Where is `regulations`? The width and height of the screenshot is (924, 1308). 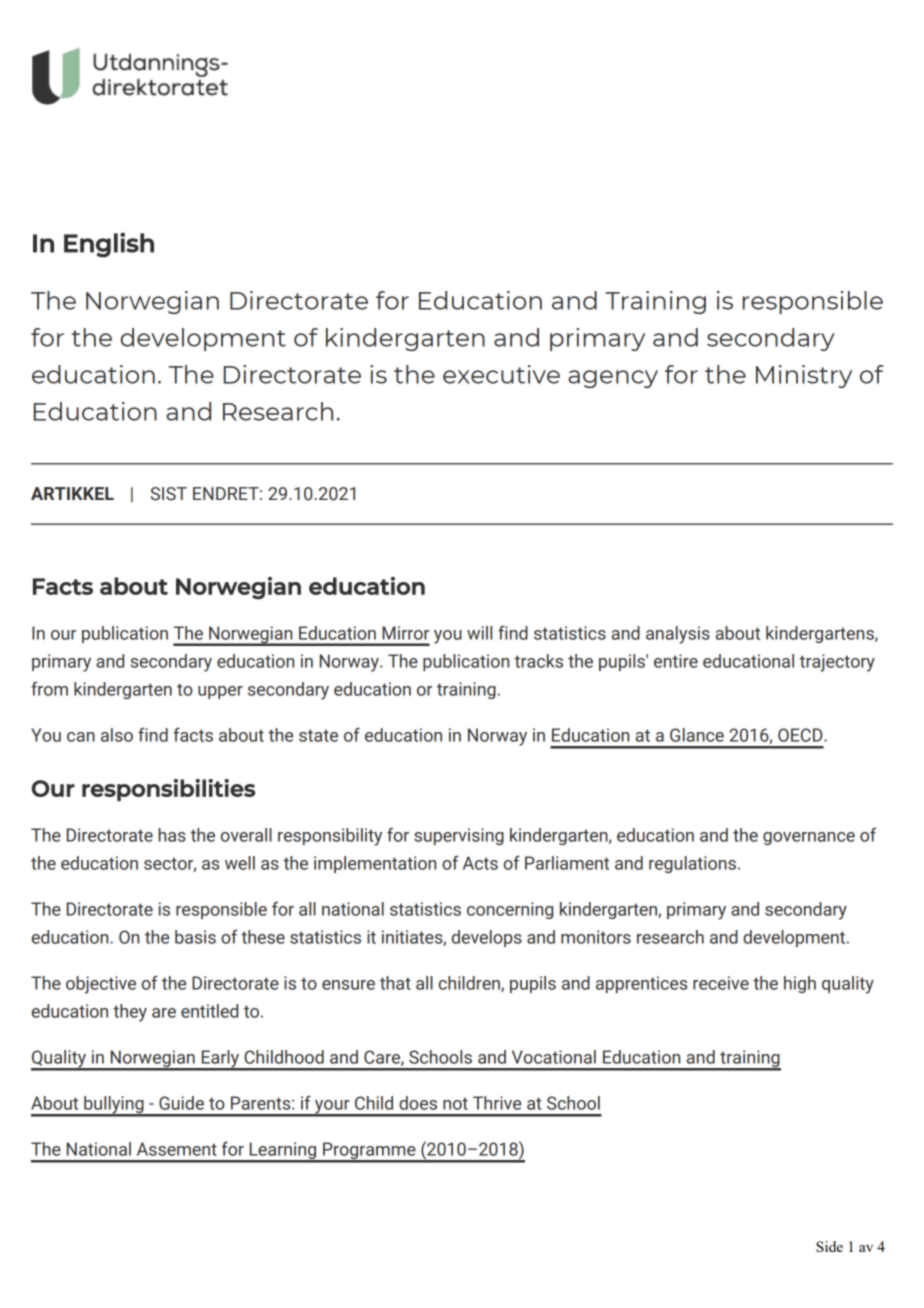
regulations is located at coordinates (692, 864).
